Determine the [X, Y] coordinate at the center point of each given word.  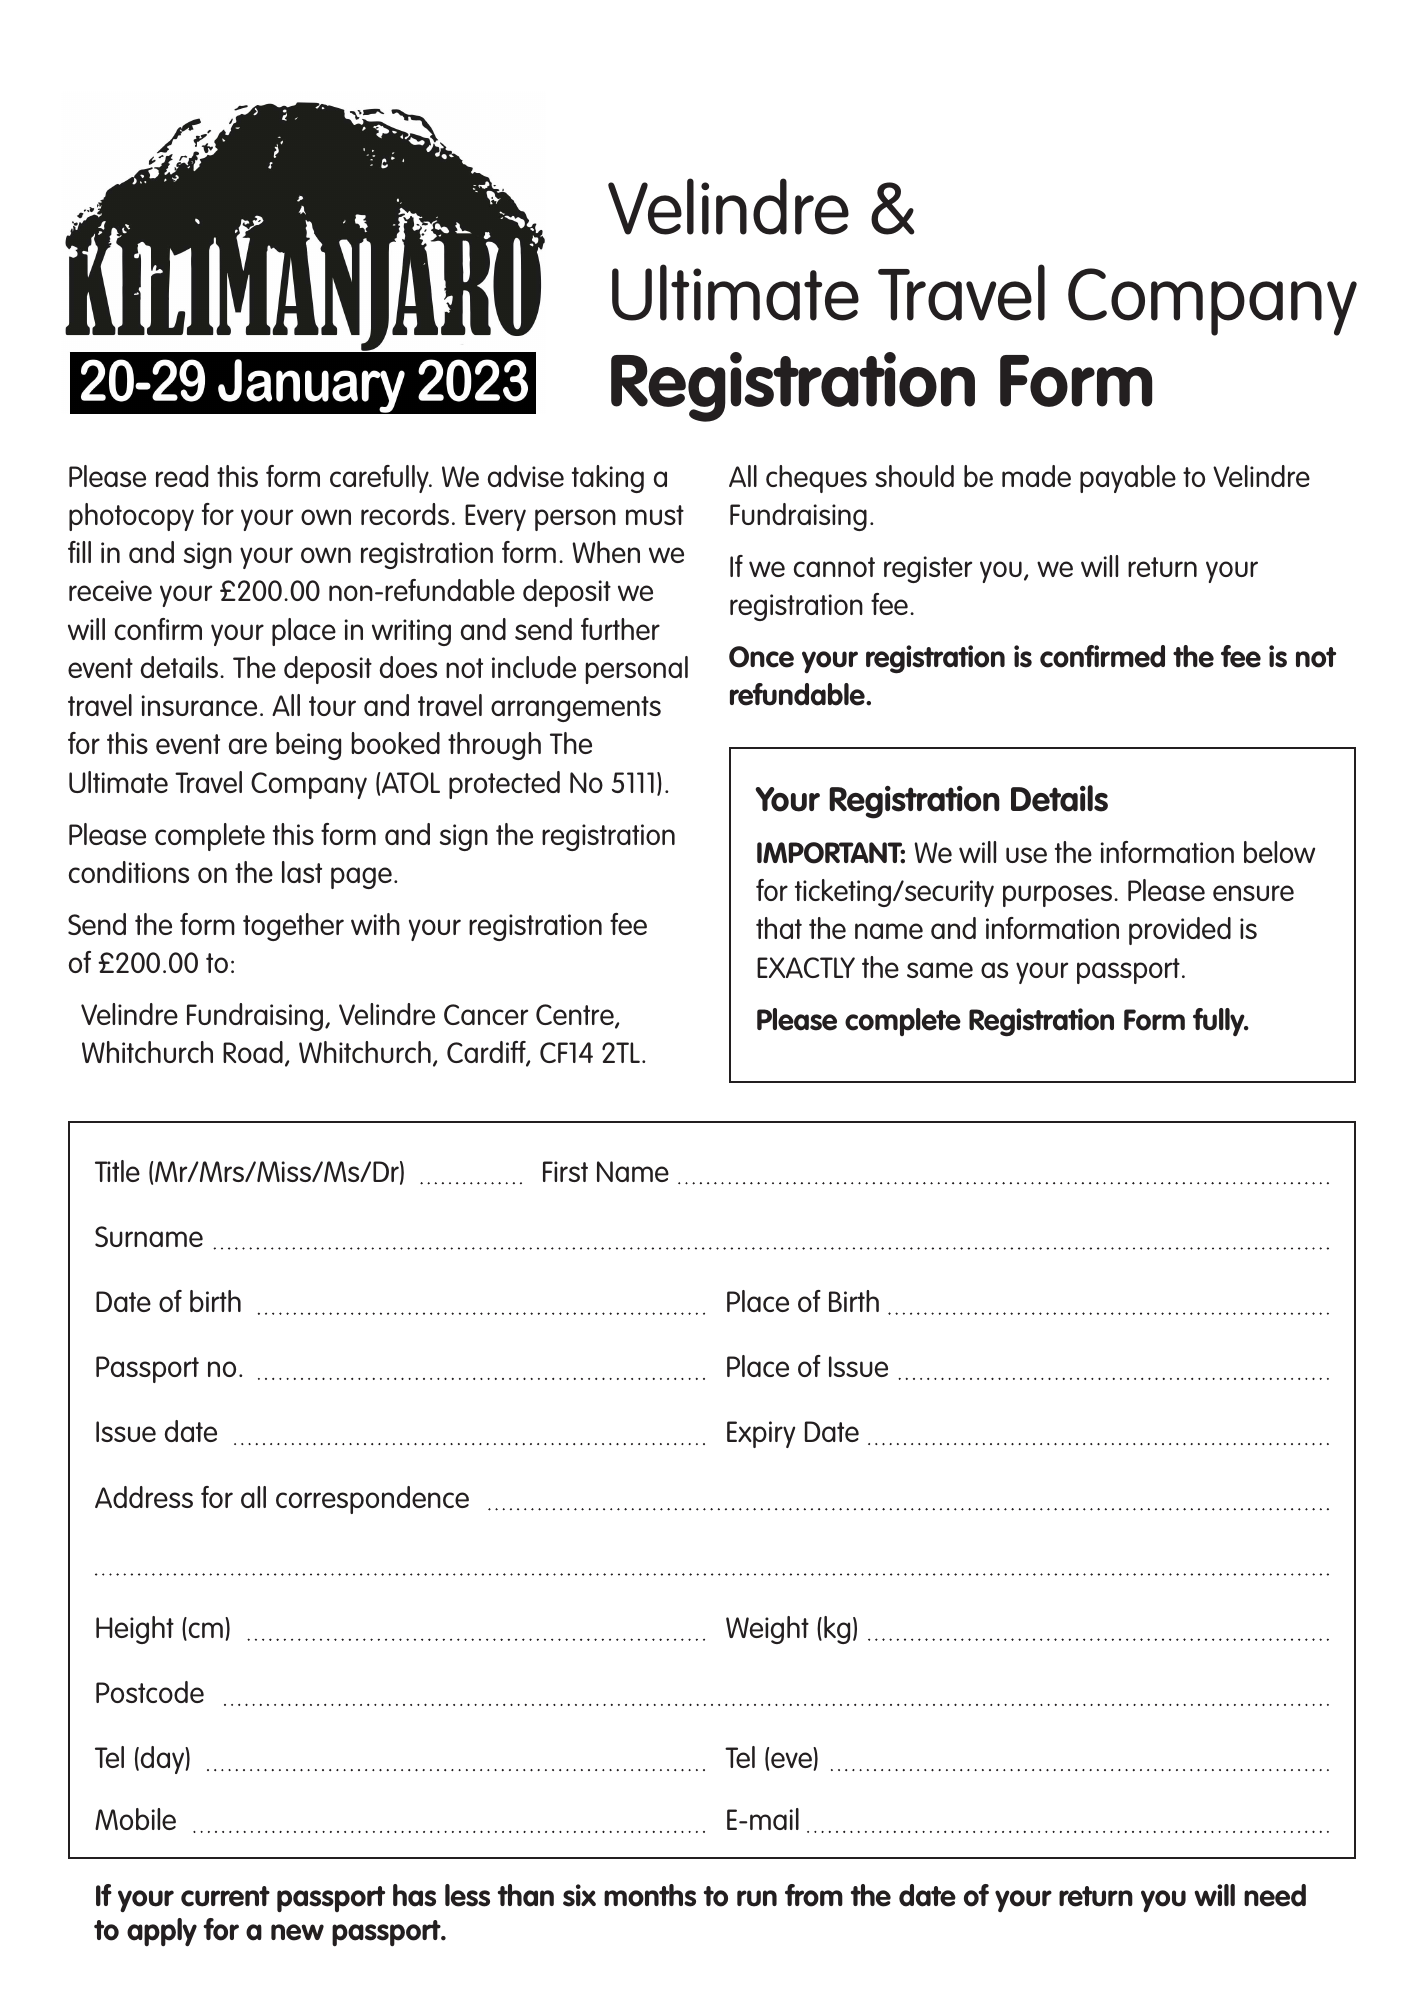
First [565, 1171]
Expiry [761, 1434]
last [302, 872]
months [650, 1895]
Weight [767, 1630]
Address [144, 1497]
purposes [1059, 896]
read [182, 476]
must [655, 515]
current [225, 1896]
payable [1128, 479]
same [940, 970]
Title [117, 1171]
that [779, 928]
